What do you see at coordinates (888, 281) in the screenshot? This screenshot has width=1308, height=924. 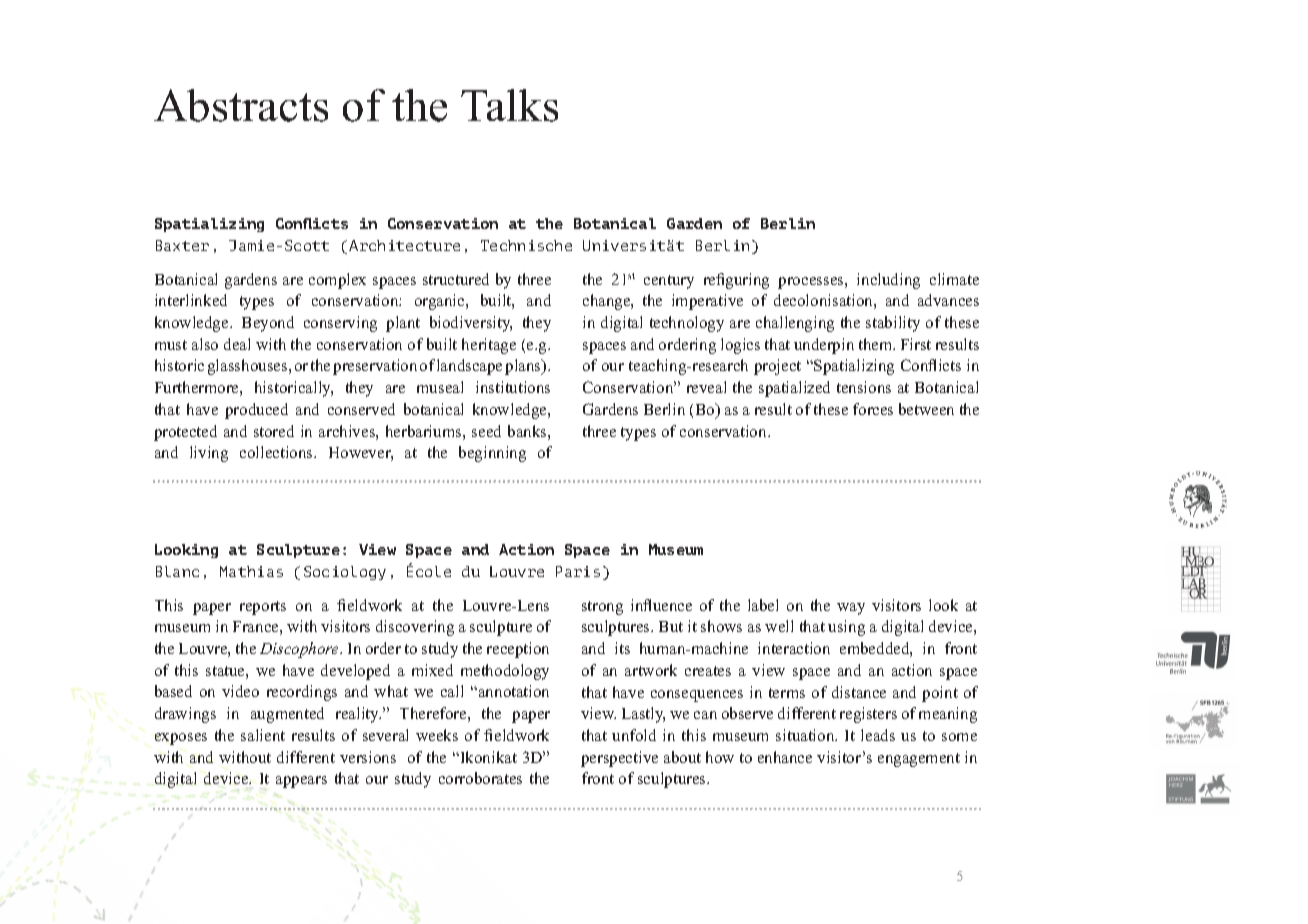 I see `including` at bounding box center [888, 281].
